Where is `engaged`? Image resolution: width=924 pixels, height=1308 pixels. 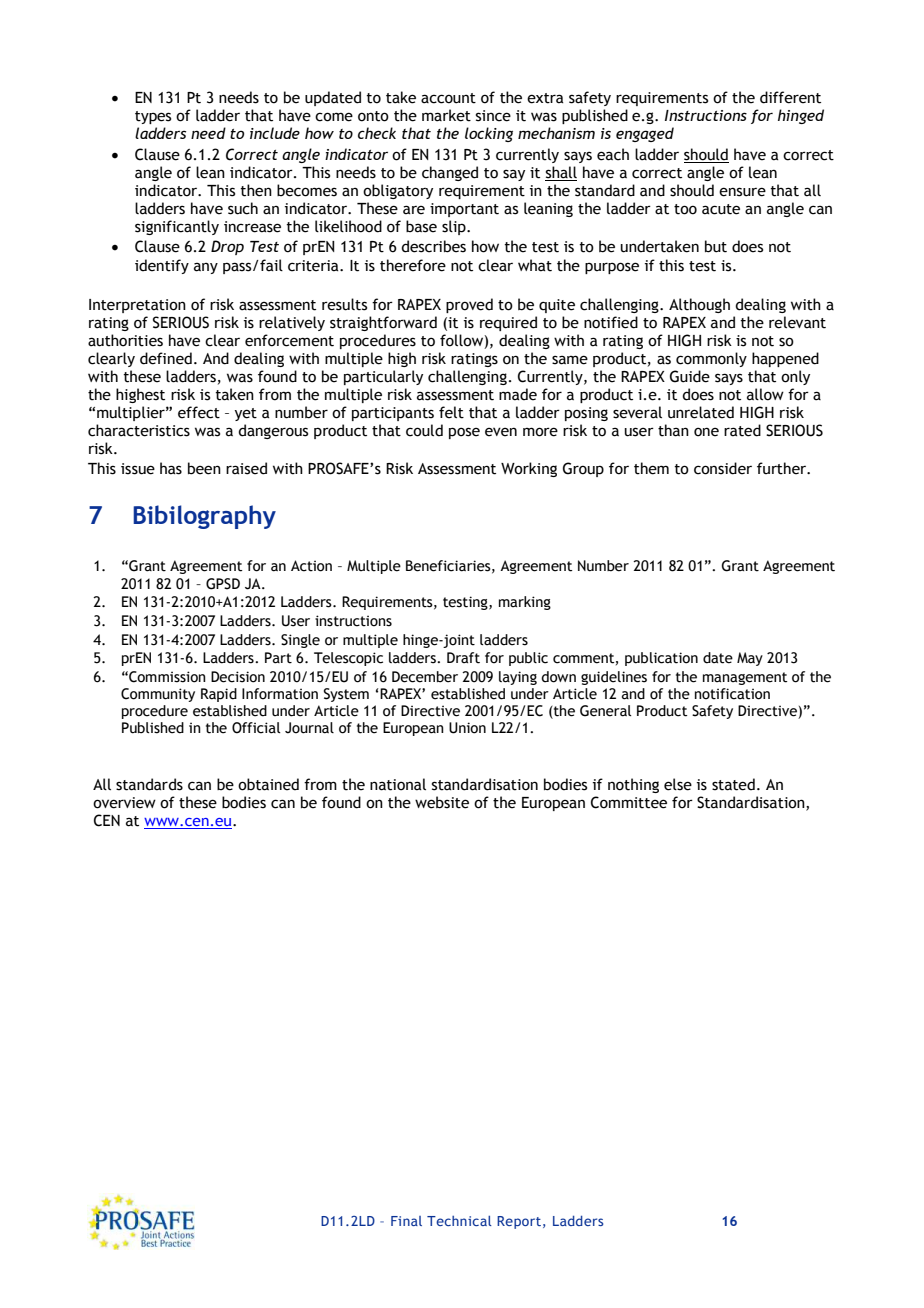
engaged is located at coordinates (645, 134).
